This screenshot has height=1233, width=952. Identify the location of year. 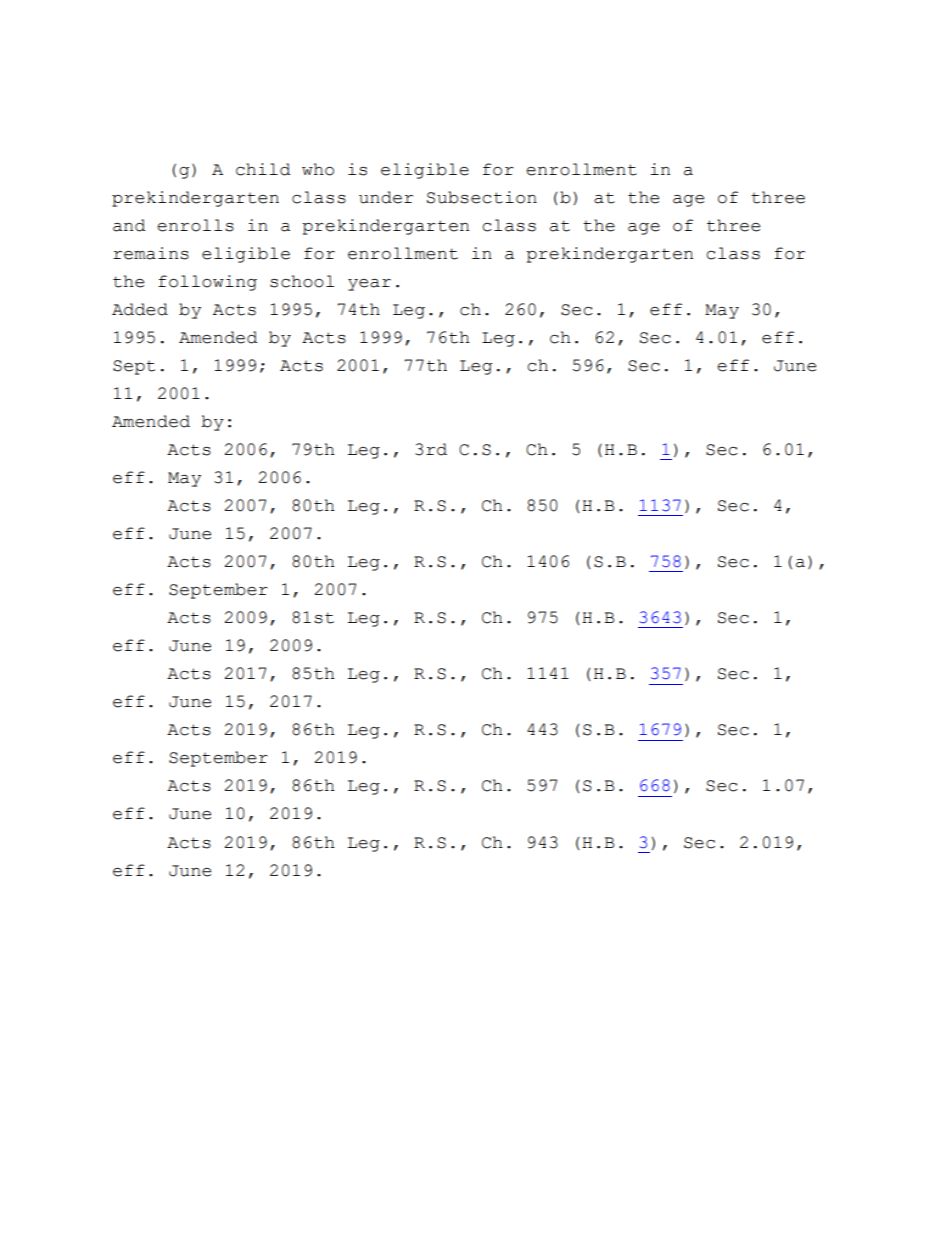
(369, 285).
